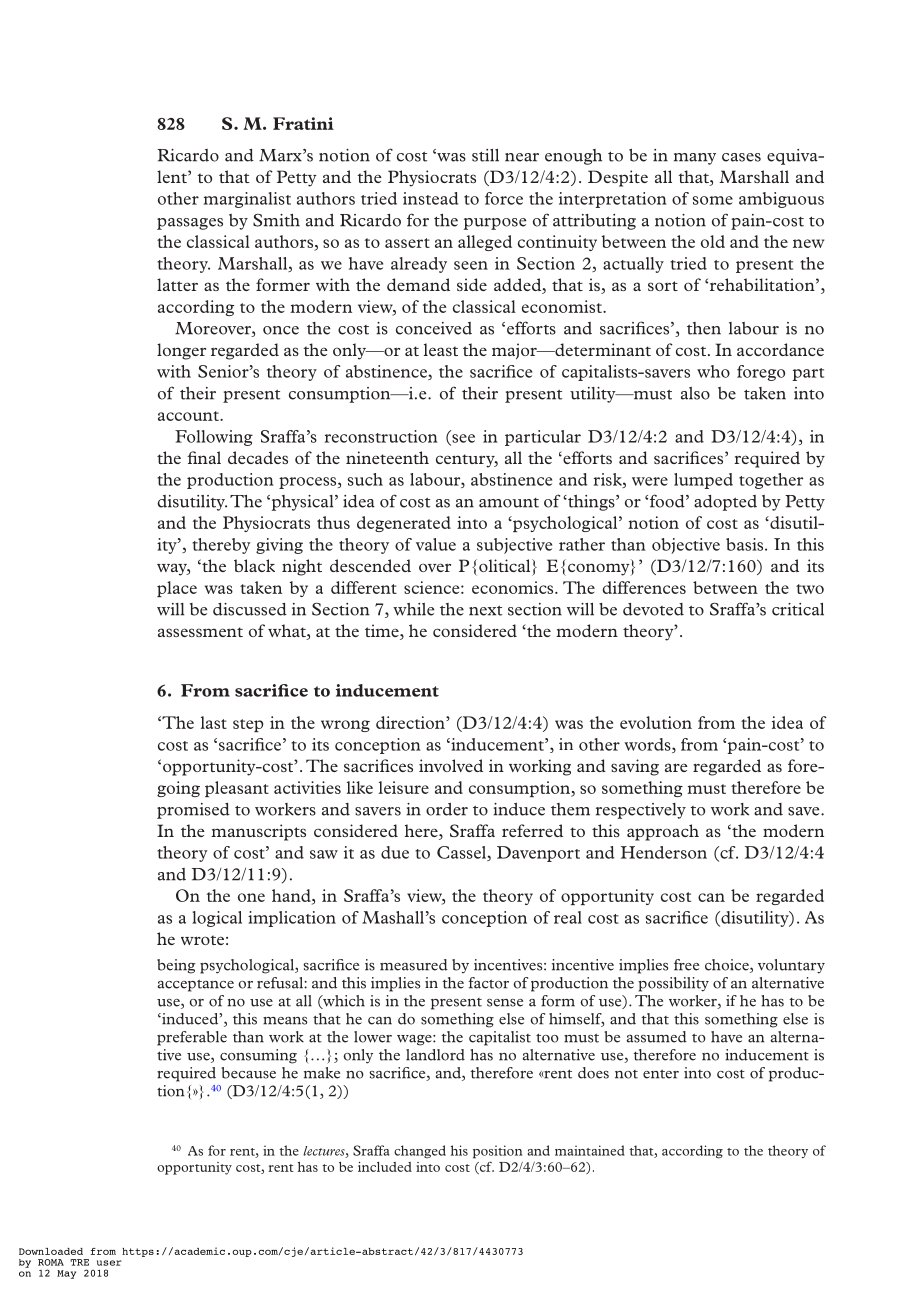  I want to click on value, so click(436, 544).
